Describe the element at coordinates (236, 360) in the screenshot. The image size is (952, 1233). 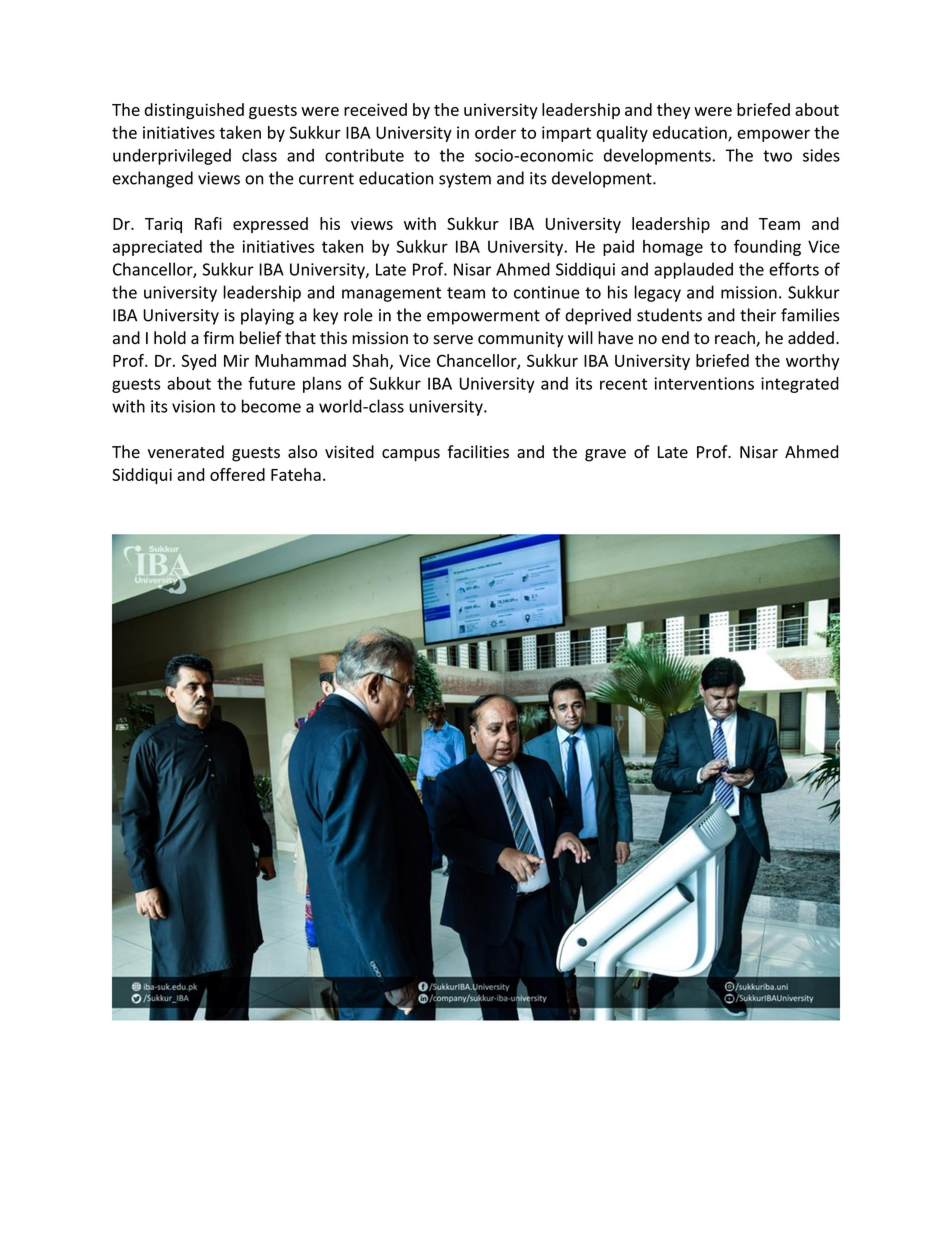
I see `Mir` at that location.
